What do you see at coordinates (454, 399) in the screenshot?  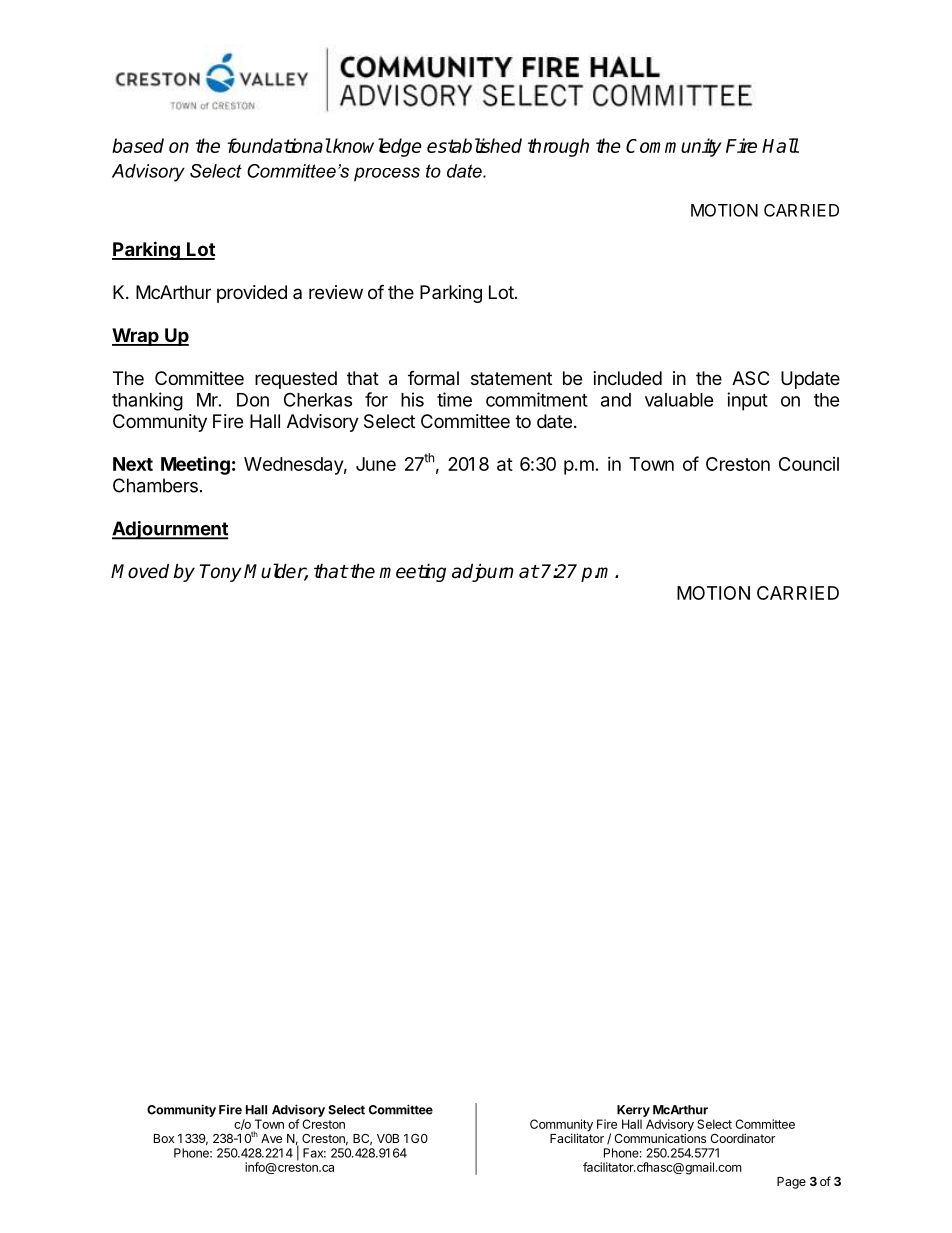 I see `time` at bounding box center [454, 399].
